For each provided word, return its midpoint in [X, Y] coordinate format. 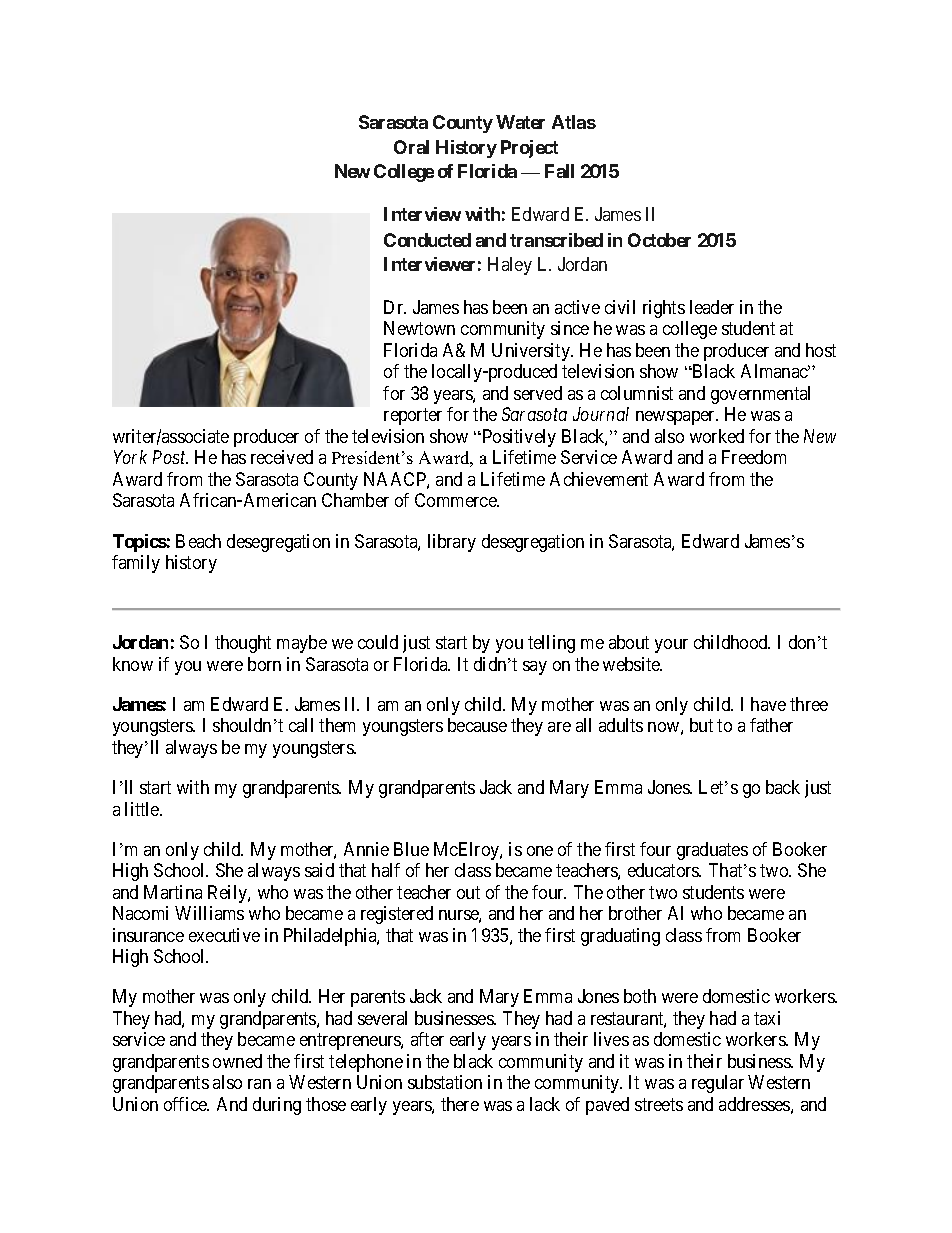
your [671, 646]
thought [243, 644]
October [659, 240]
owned [237, 1061]
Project [529, 149]
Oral [411, 147]
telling [551, 644]
